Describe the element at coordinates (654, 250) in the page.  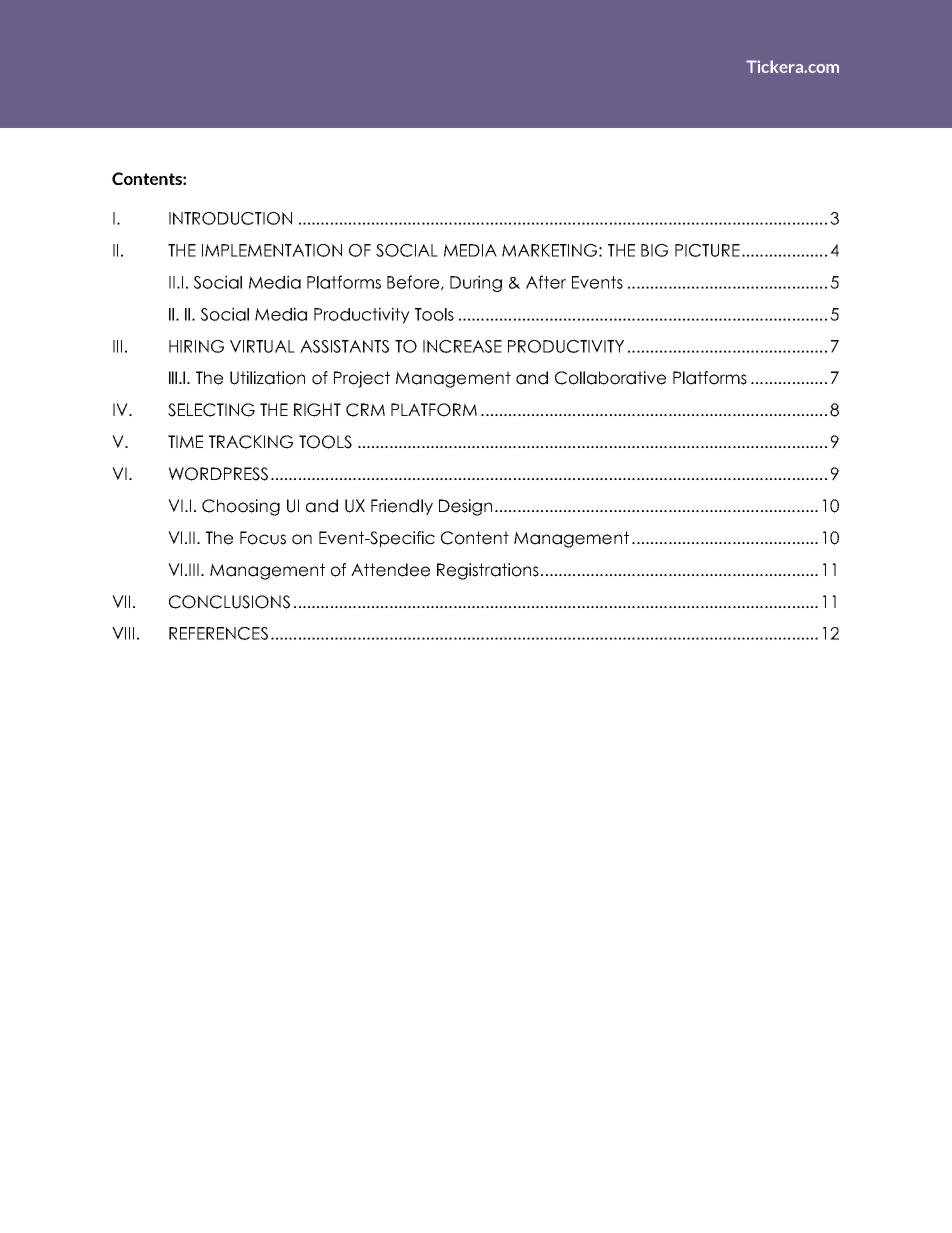
I see `BIG` at that location.
